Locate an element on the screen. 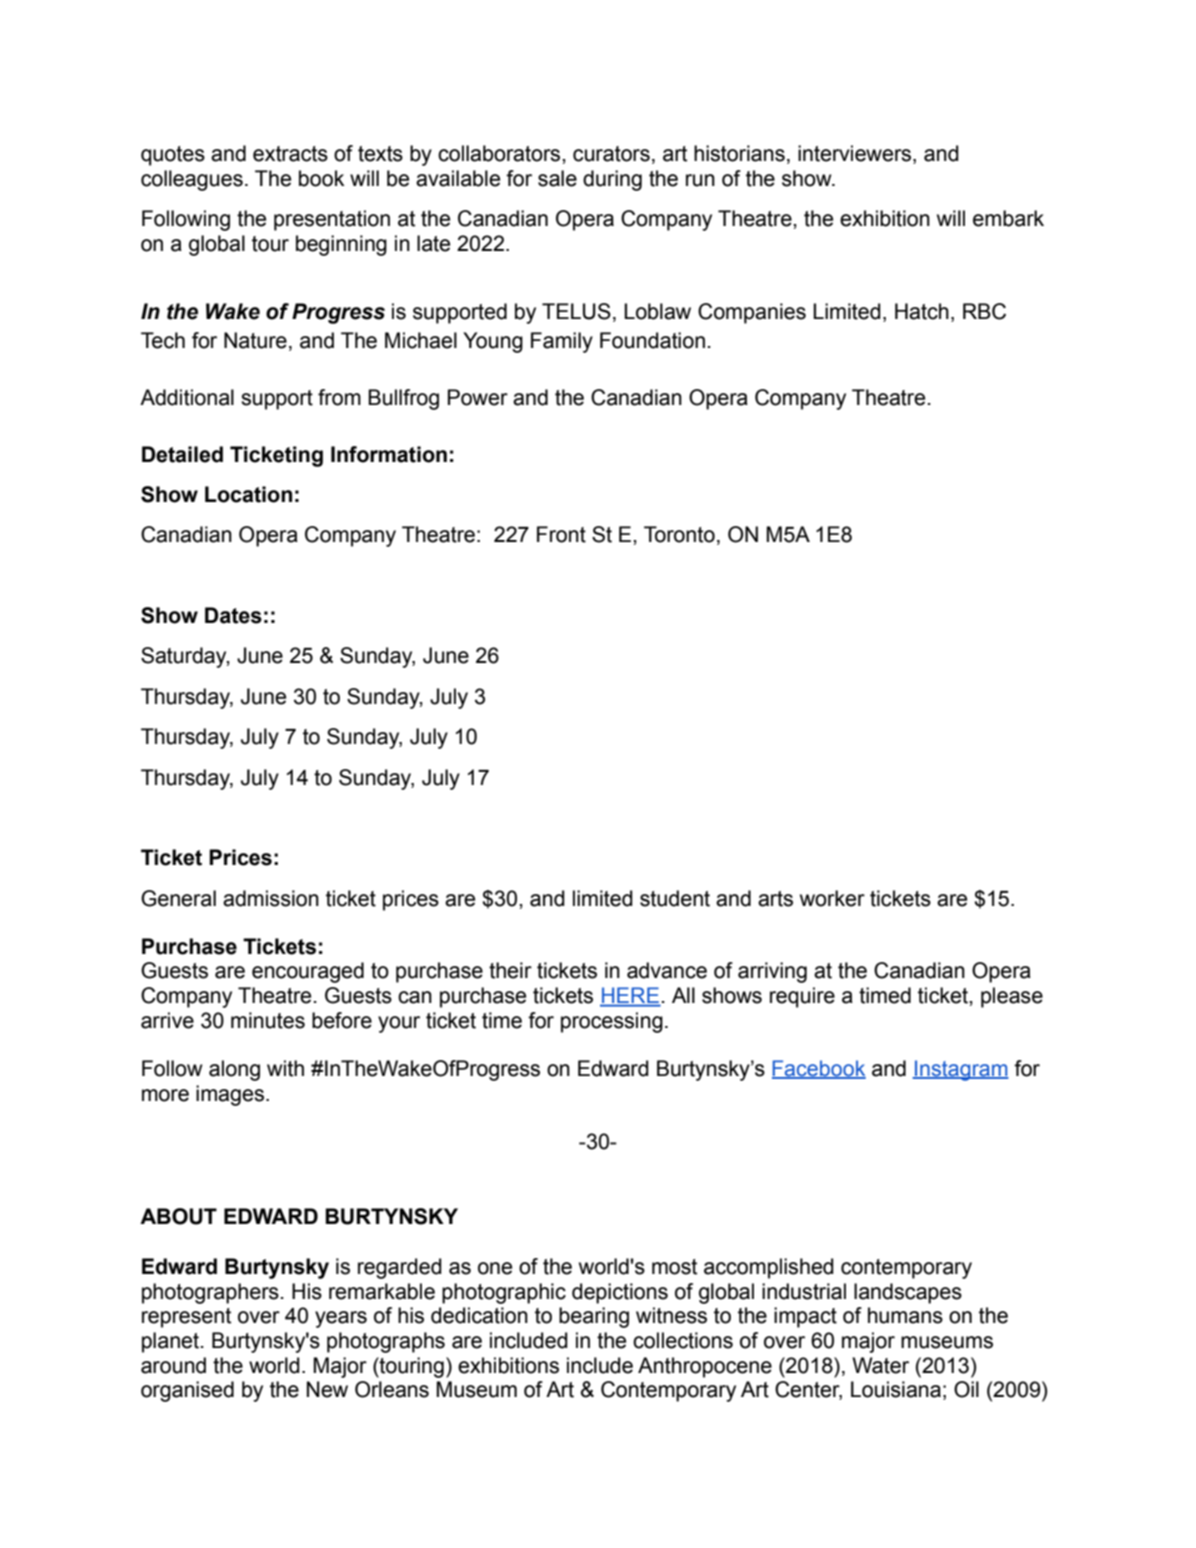 This screenshot has width=1196, height=1548. Water is located at coordinates (880, 1365).
